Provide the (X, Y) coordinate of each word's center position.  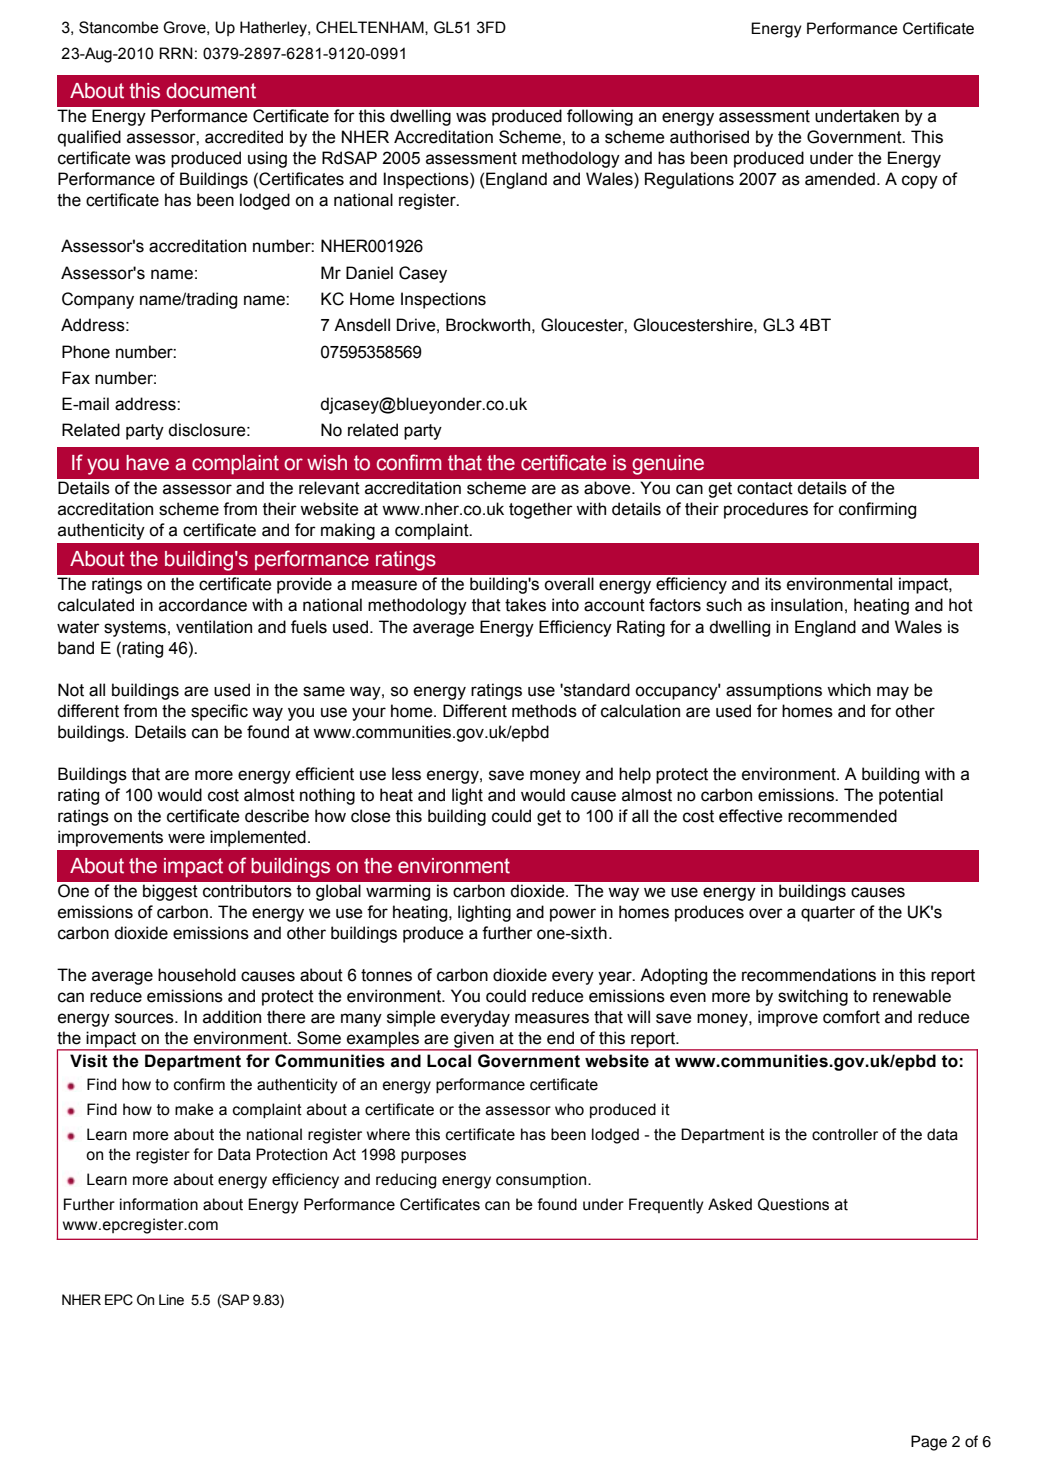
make (194, 1109)
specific (219, 712)
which (849, 690)
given (474, 1040)
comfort (851, 1017)
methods (544, 711)
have (147, 463)
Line (171, 1300)
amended (840, 179)
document (211, 91)
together (541, 510)
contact (765, 488)
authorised (709, 137)
